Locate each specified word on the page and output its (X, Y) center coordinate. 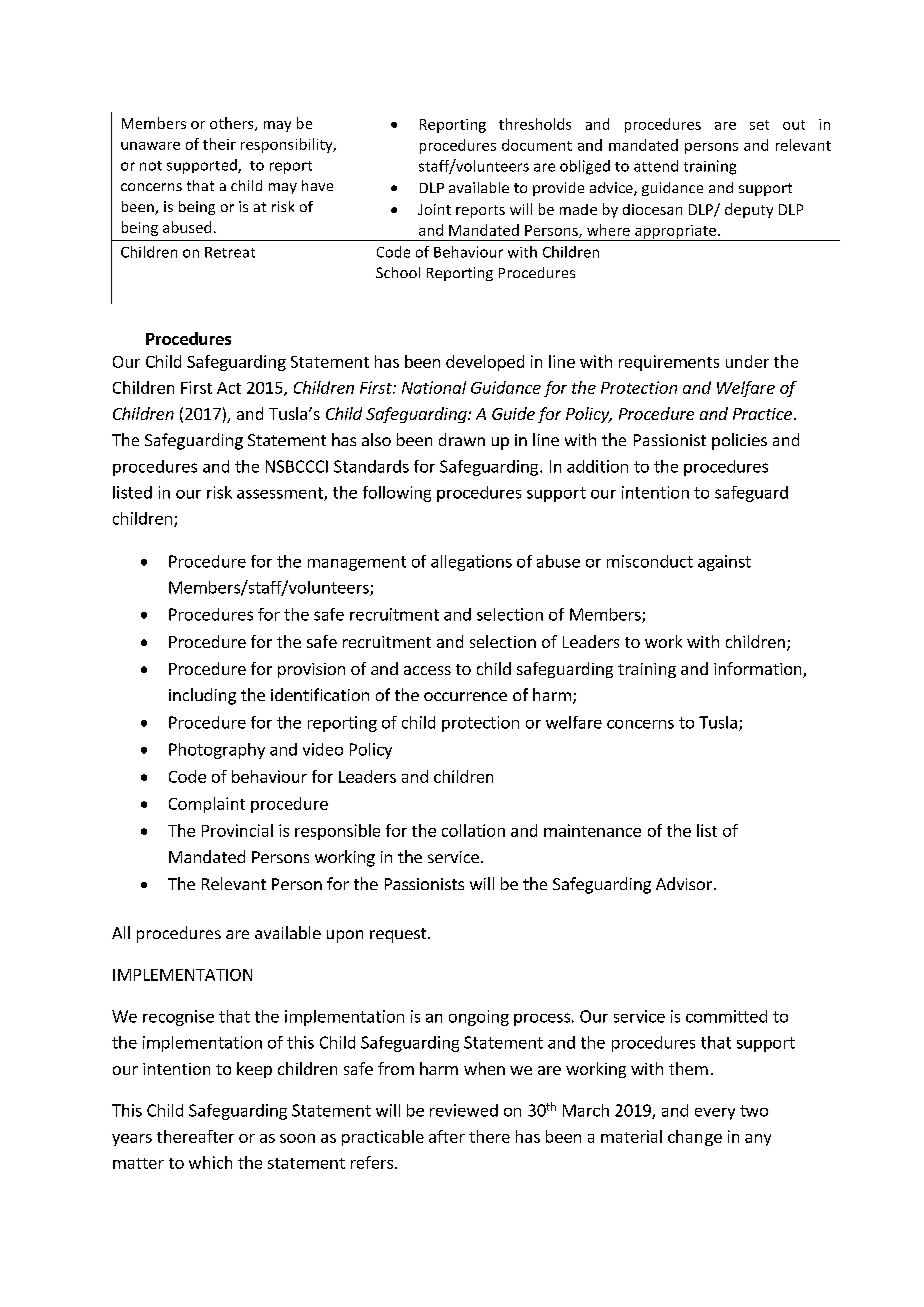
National (434, 387)
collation (473, 830)
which (210, 1162)
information (759, 670)
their (219, 144)
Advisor (684, 883)
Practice (762, 414)
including (202, 696)
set (759, 125)
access (427, 670)
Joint (434, 209)
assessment (281, 494)
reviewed (464, 1110)
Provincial (237, 830)
